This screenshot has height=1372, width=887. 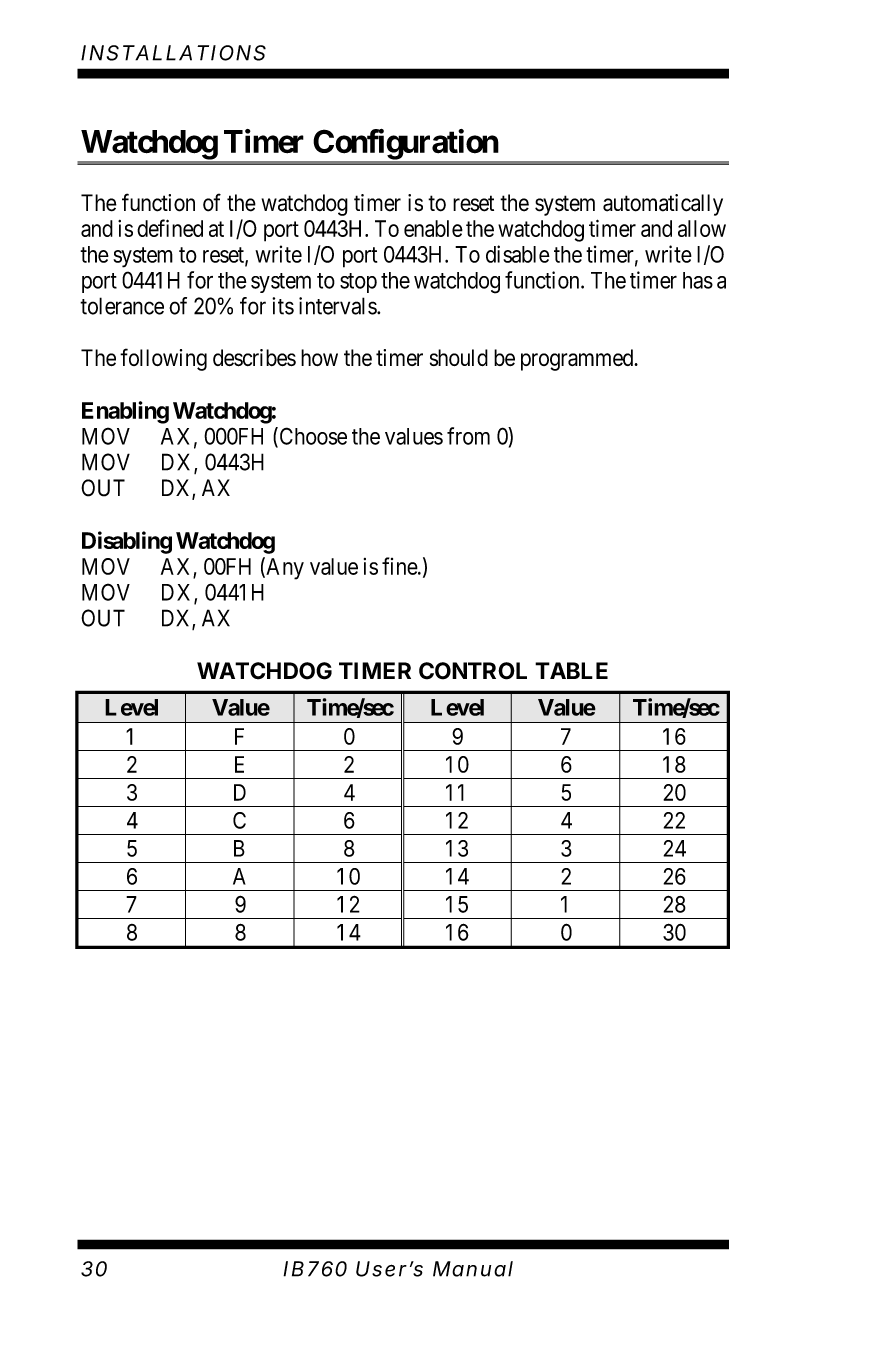 What do you see at coordinates (312, 437) in the screenshot?
I see `Choose` at bounding box center [312, 437].
